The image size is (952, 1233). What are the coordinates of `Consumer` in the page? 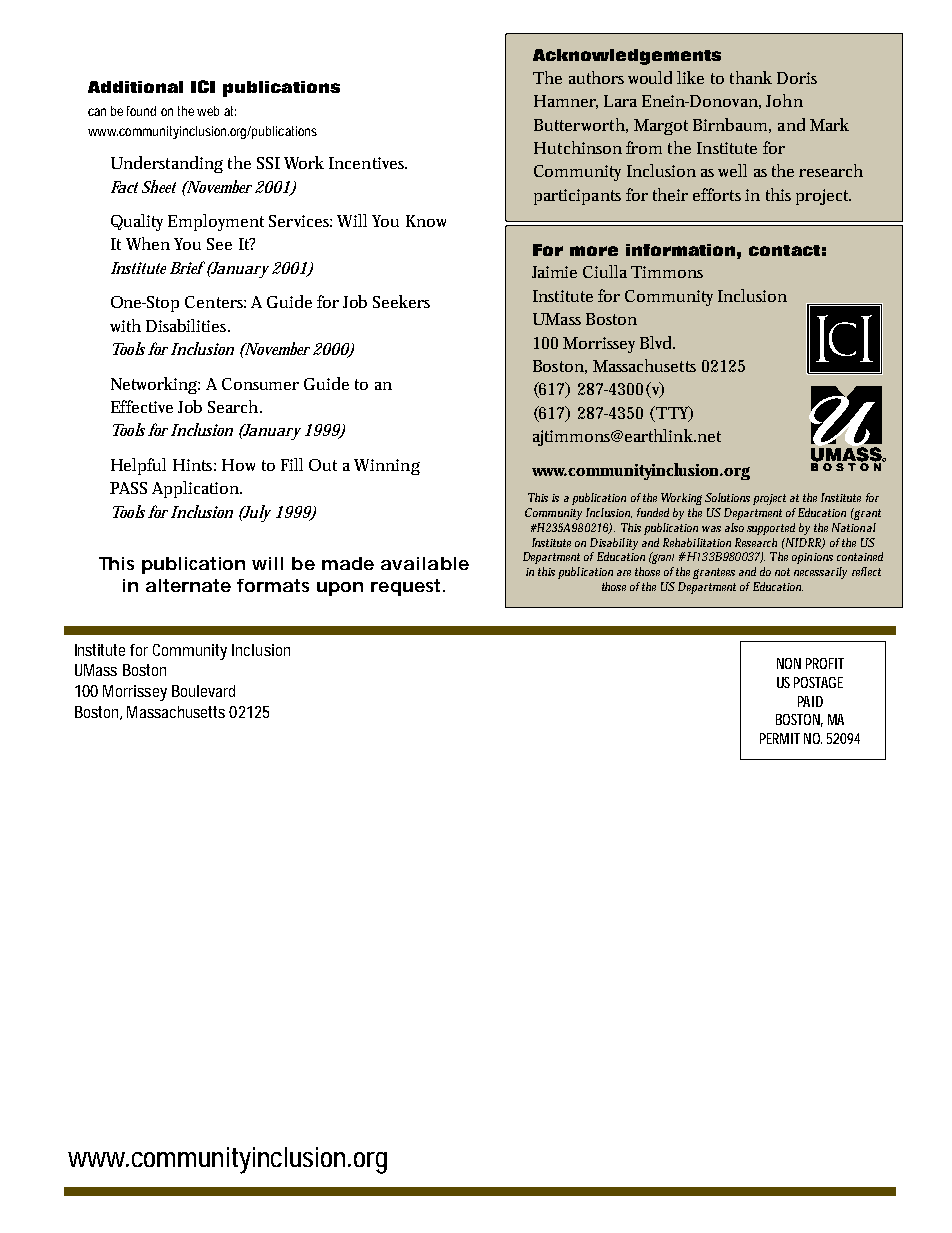 It's located at (260, 384).
